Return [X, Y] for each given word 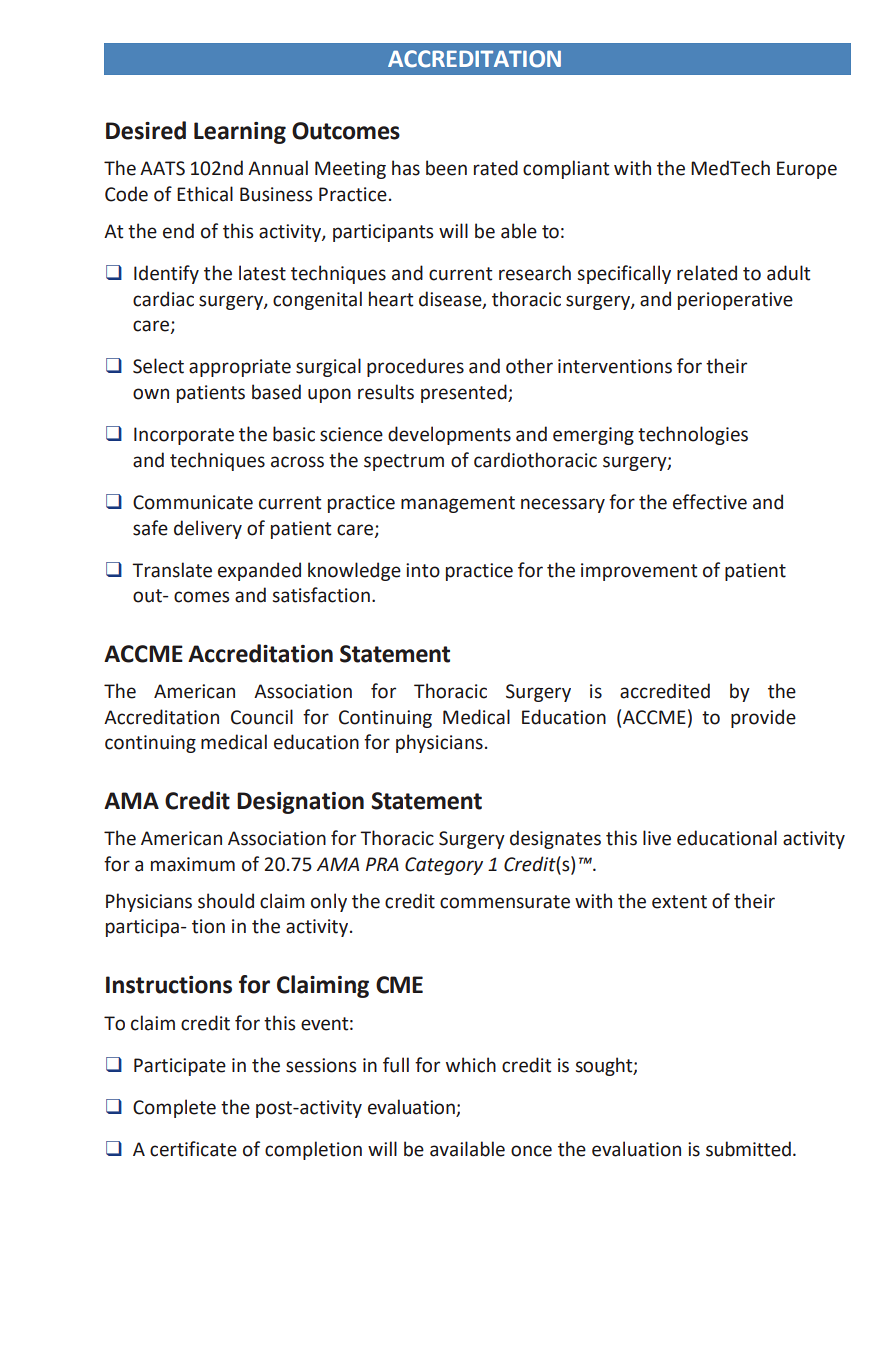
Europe [807, 170]
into [423, 570]
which [471, 1065]
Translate [172, 570]
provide [763, 718]
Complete [174, 1108]
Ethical [205, 194]
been [446, 168]
